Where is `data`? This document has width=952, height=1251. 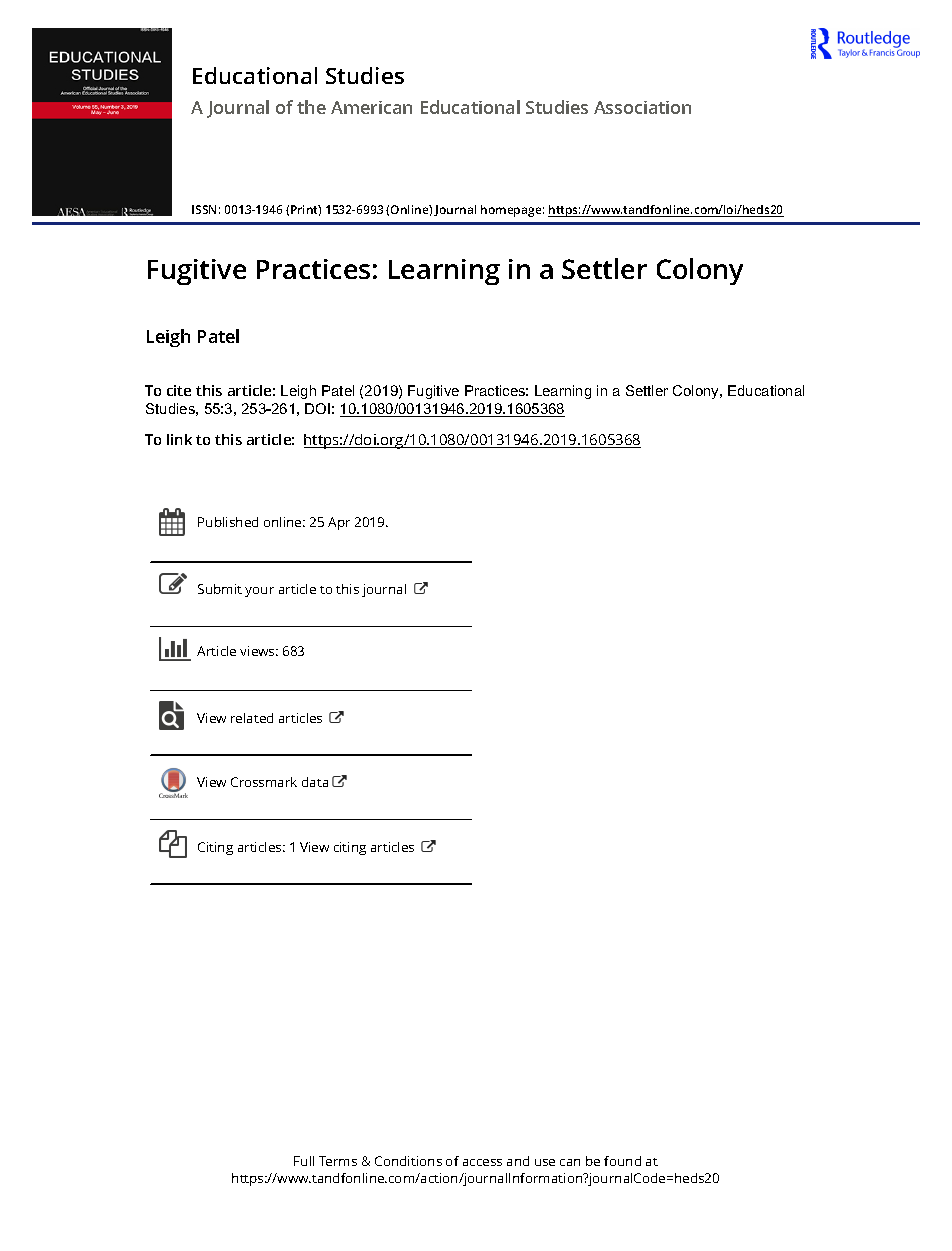
data is located at coordinates (315, 782).
